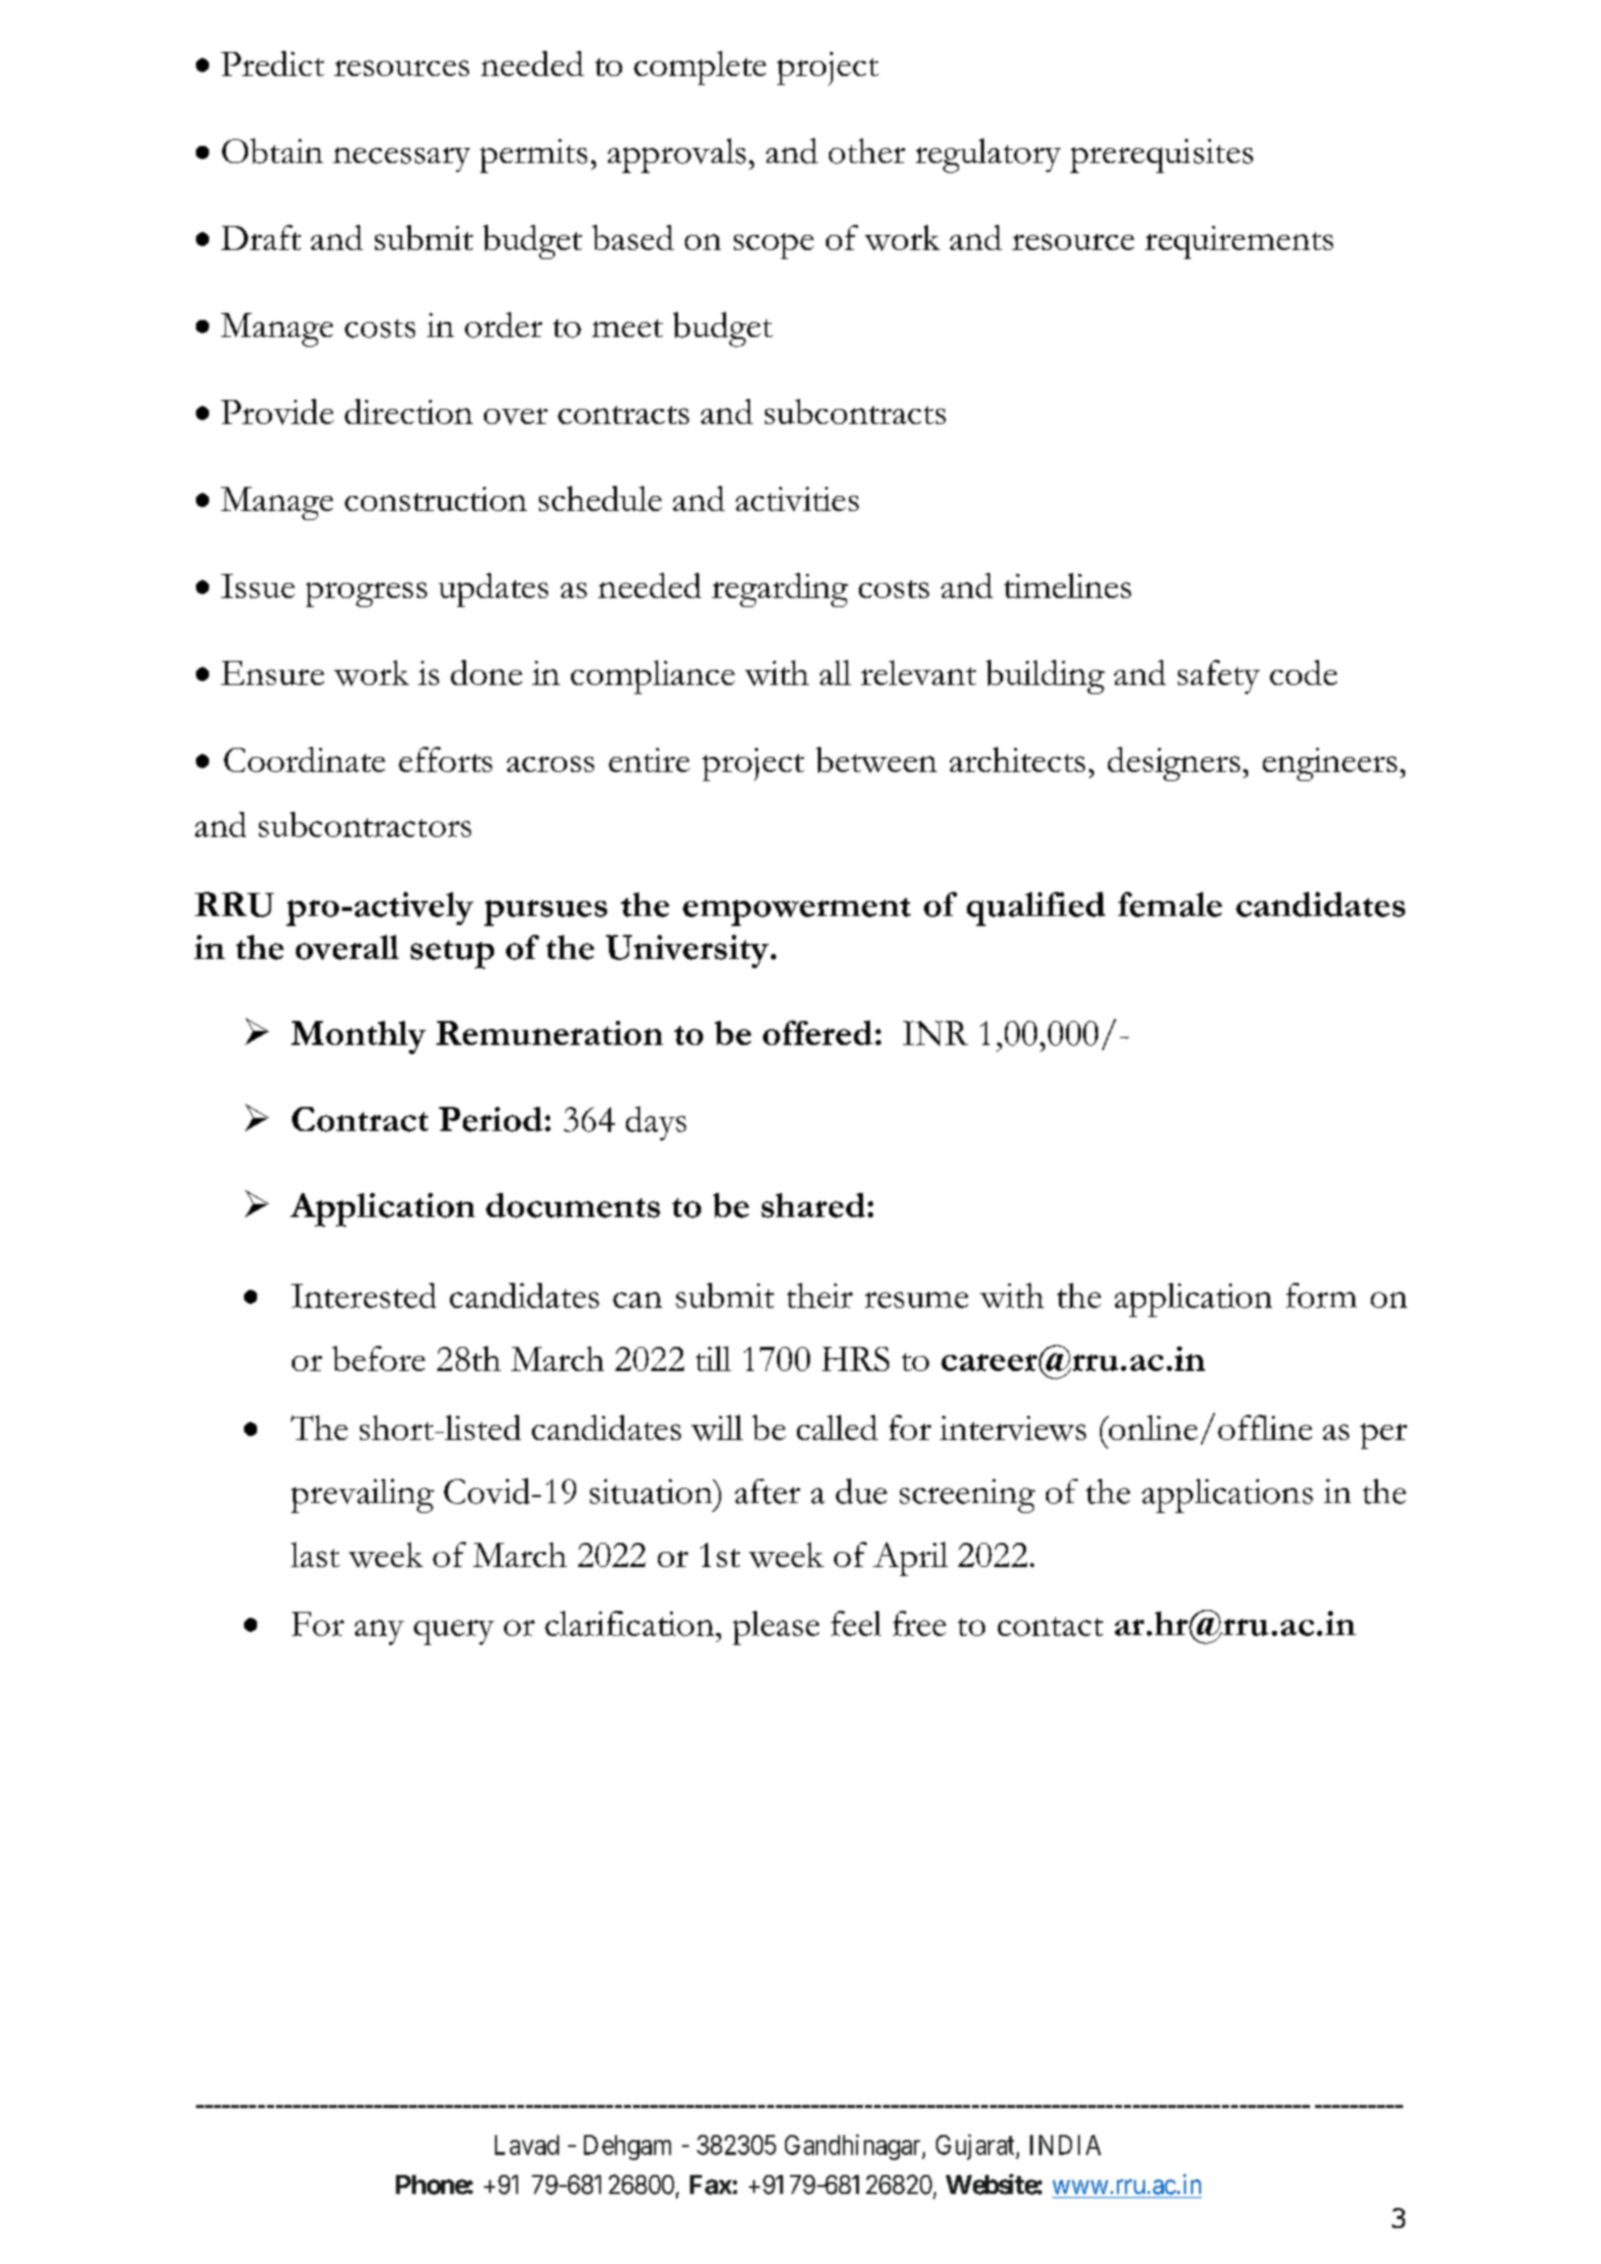  What do you see at coordinates (711, 2185) in the screenshot?
I see `Fax` at bounding box center [711, 2185].
